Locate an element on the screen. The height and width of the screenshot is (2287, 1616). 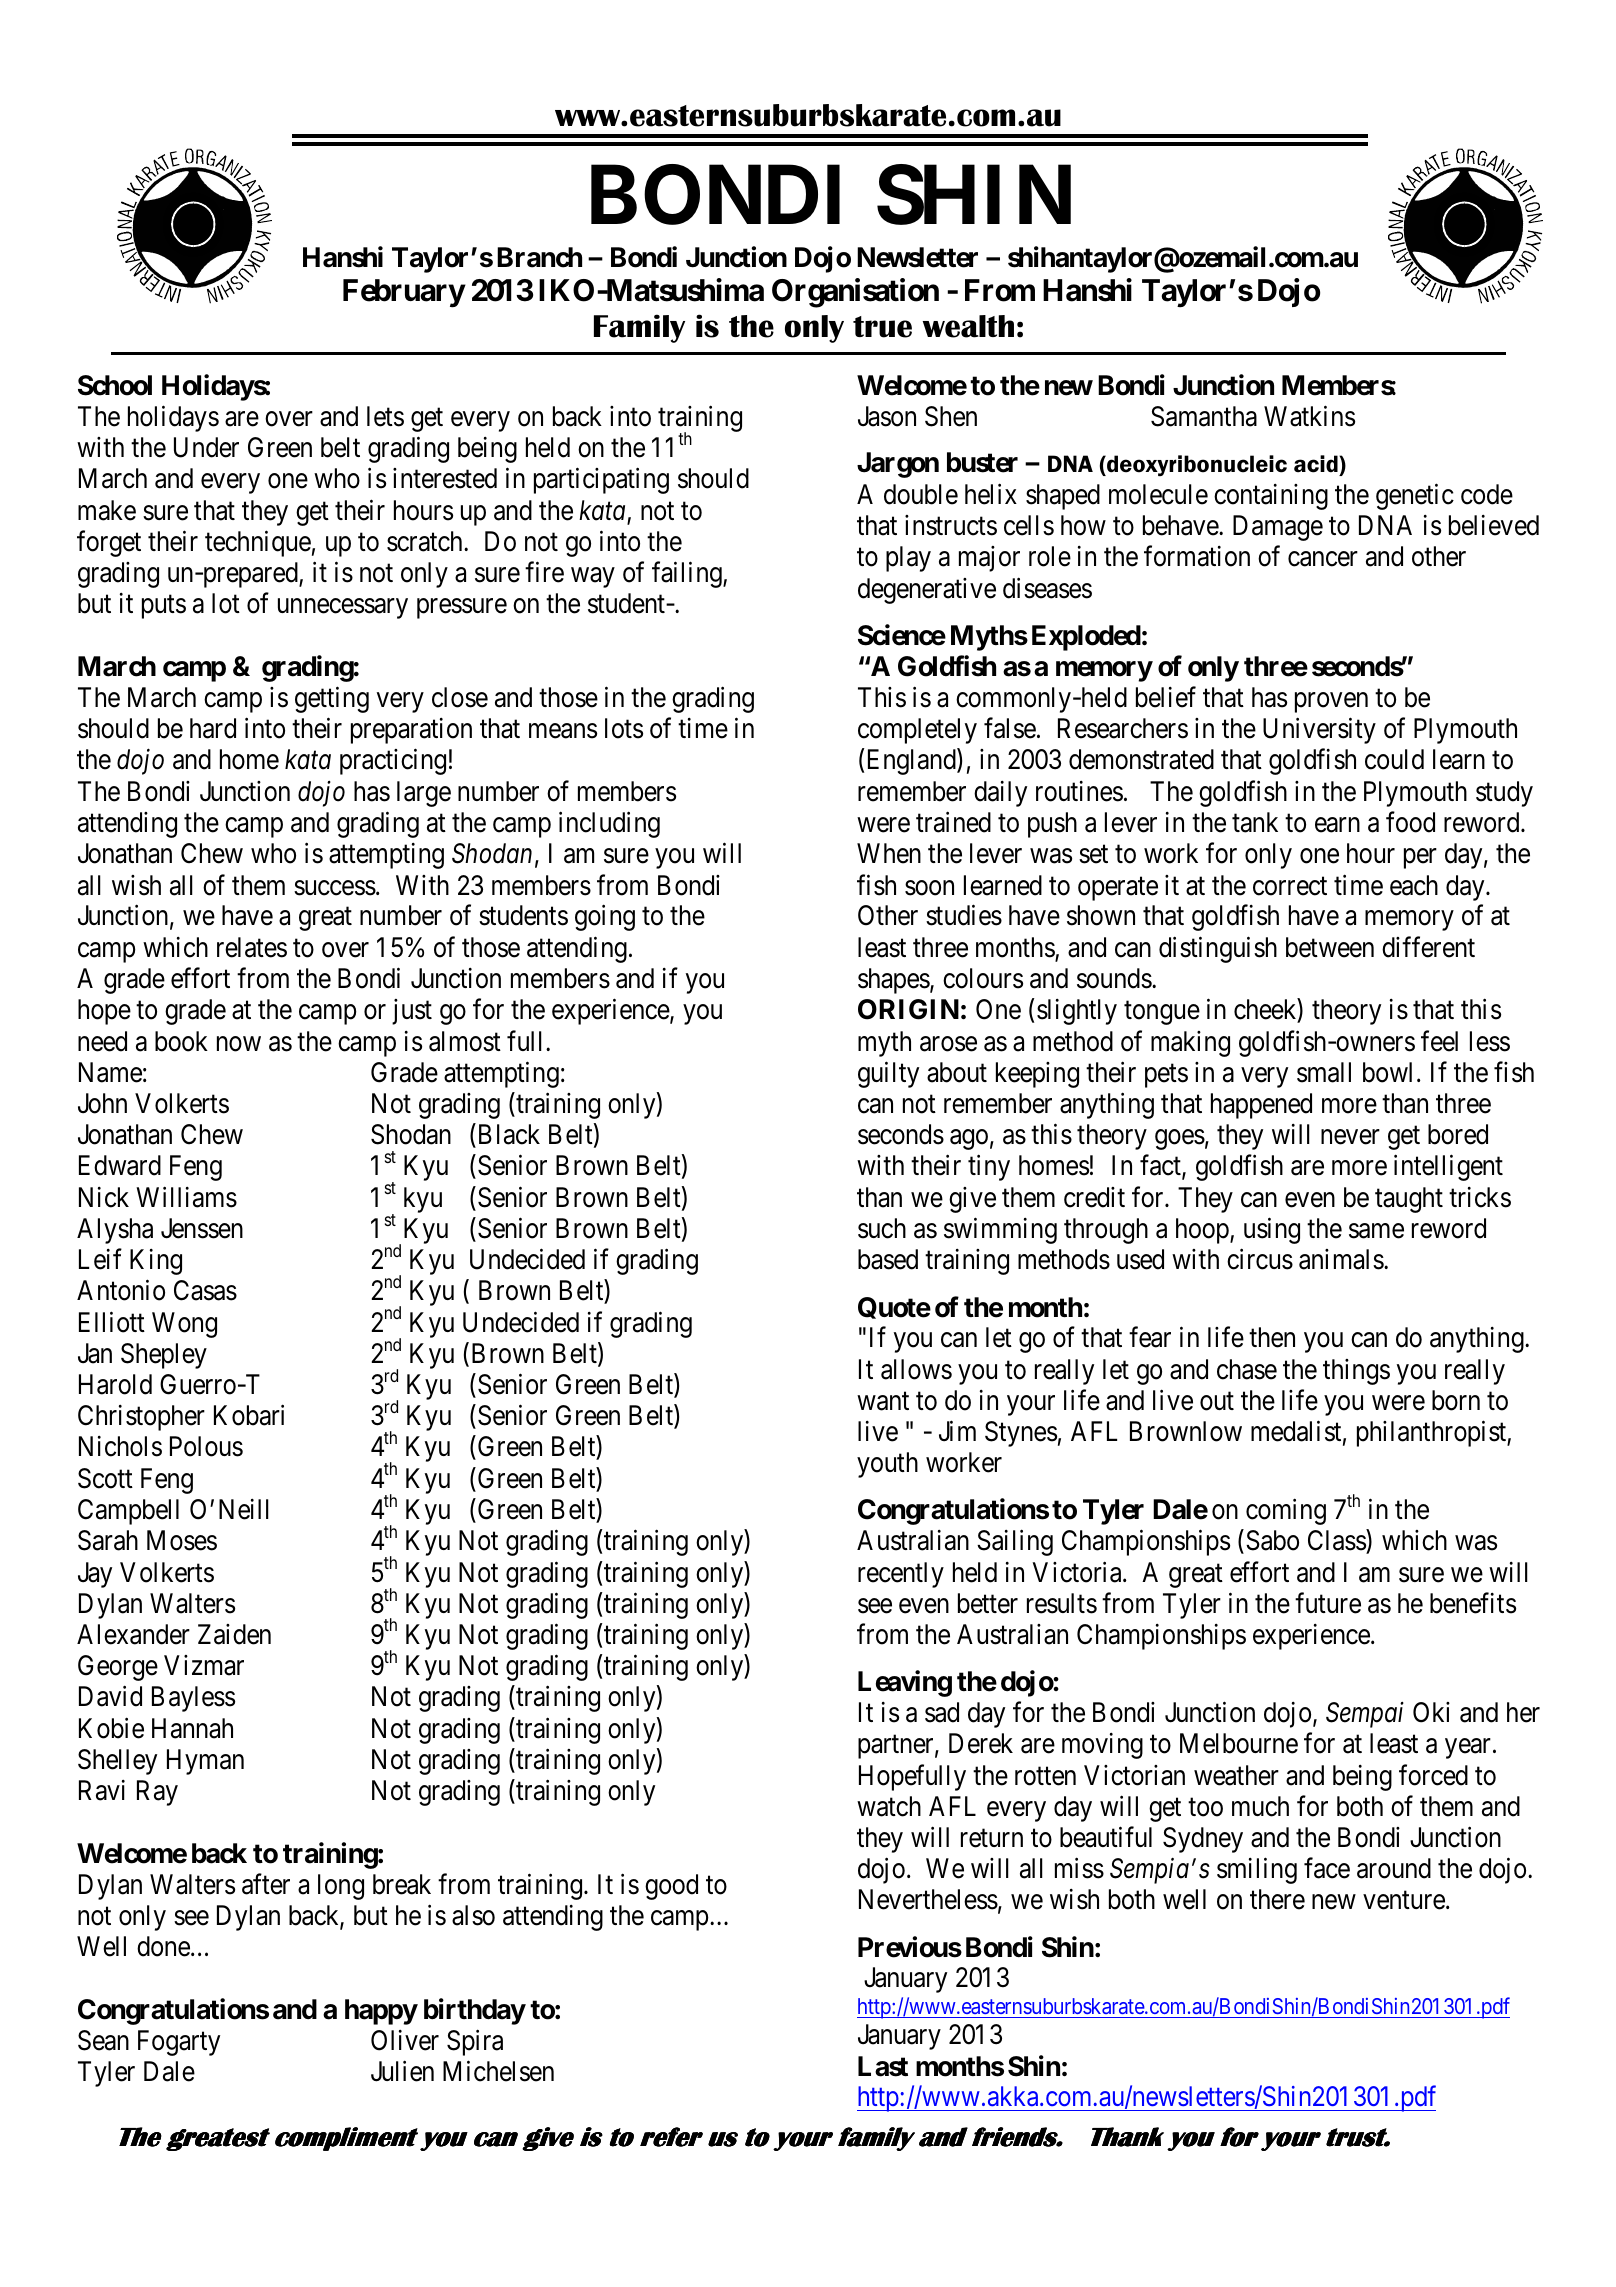
Last is located at coordinates (883, 2066).
